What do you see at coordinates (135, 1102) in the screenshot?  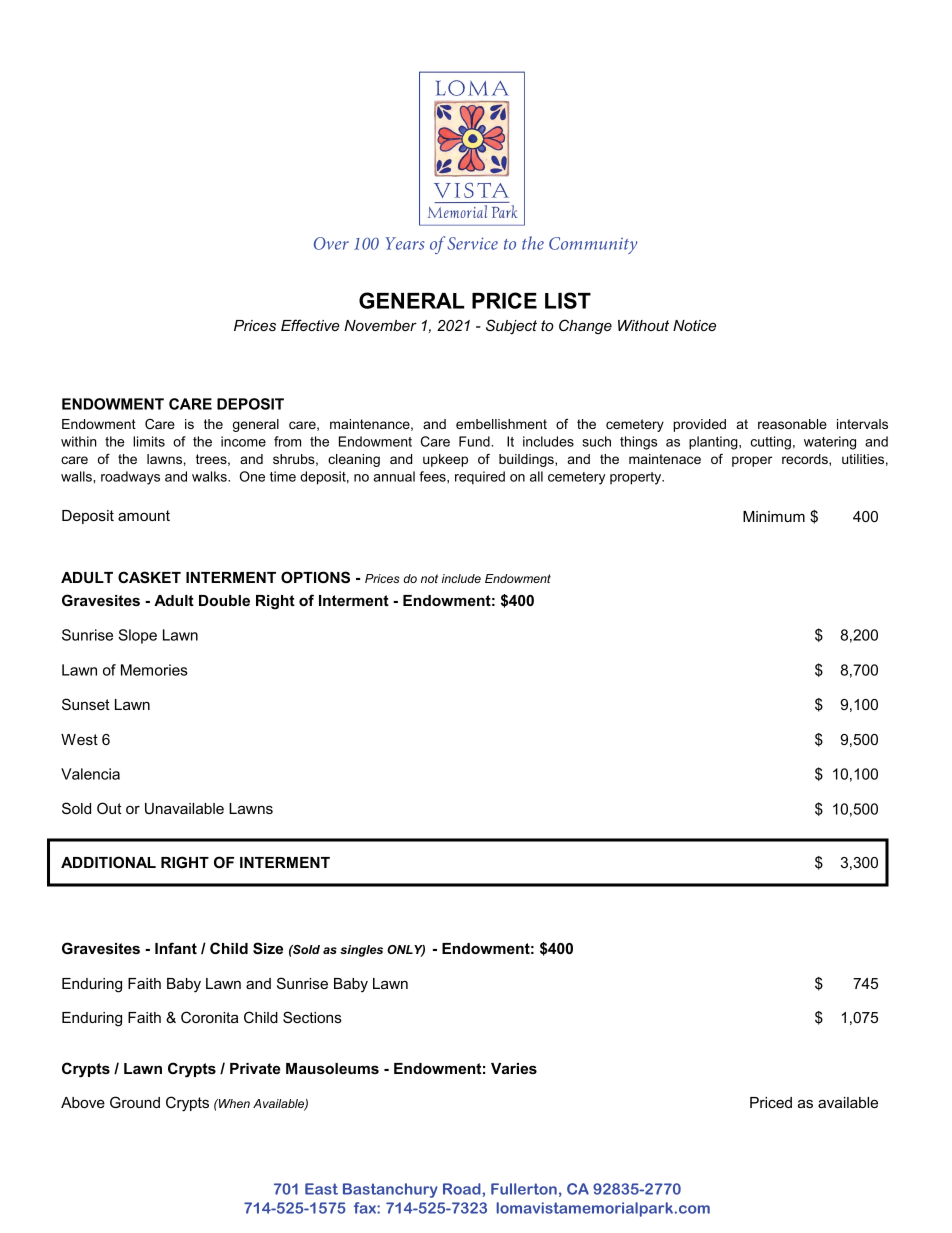 I see `Ground` at bounding box center [135, 1102].
